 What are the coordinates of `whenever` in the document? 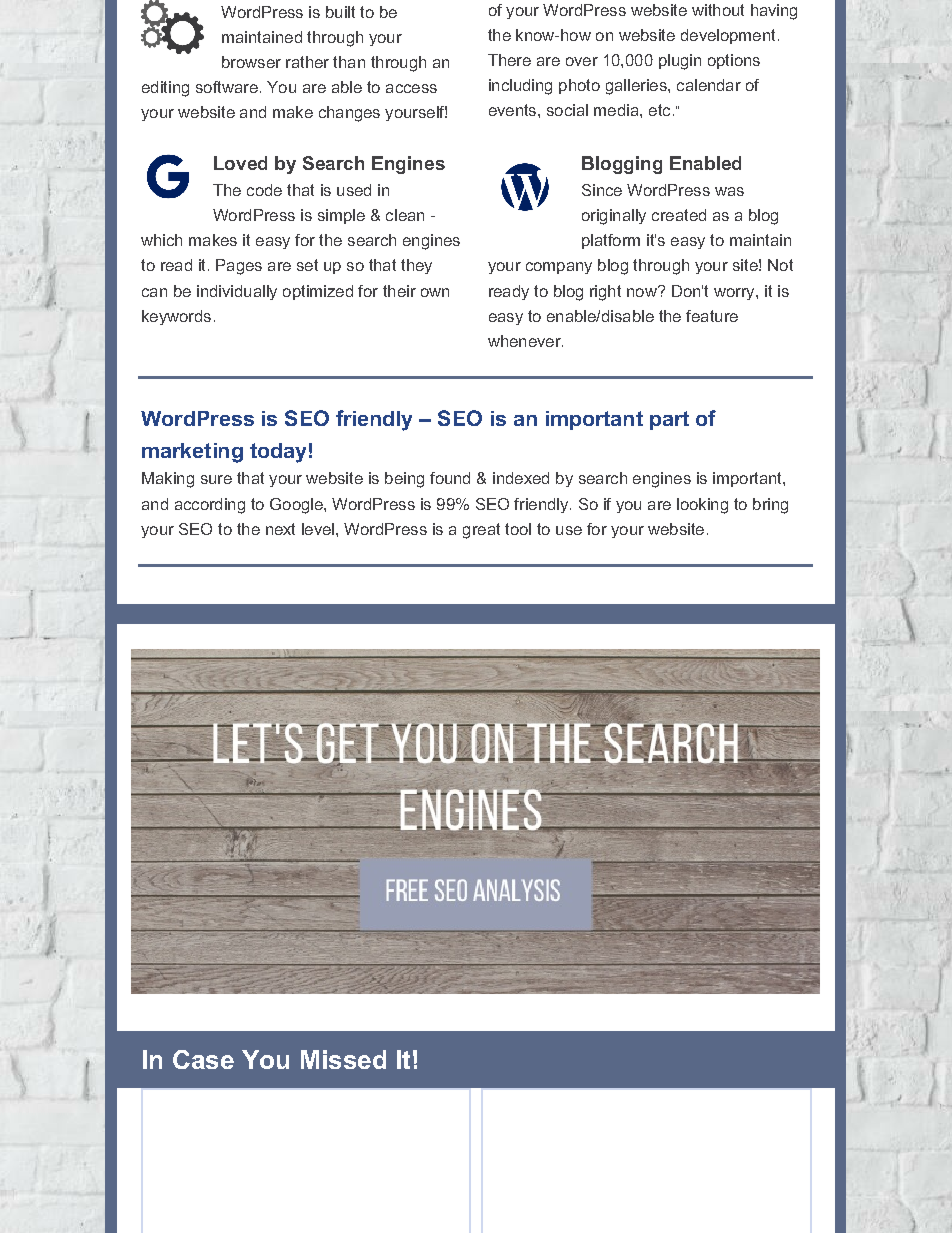 It's located at (525, 341).
